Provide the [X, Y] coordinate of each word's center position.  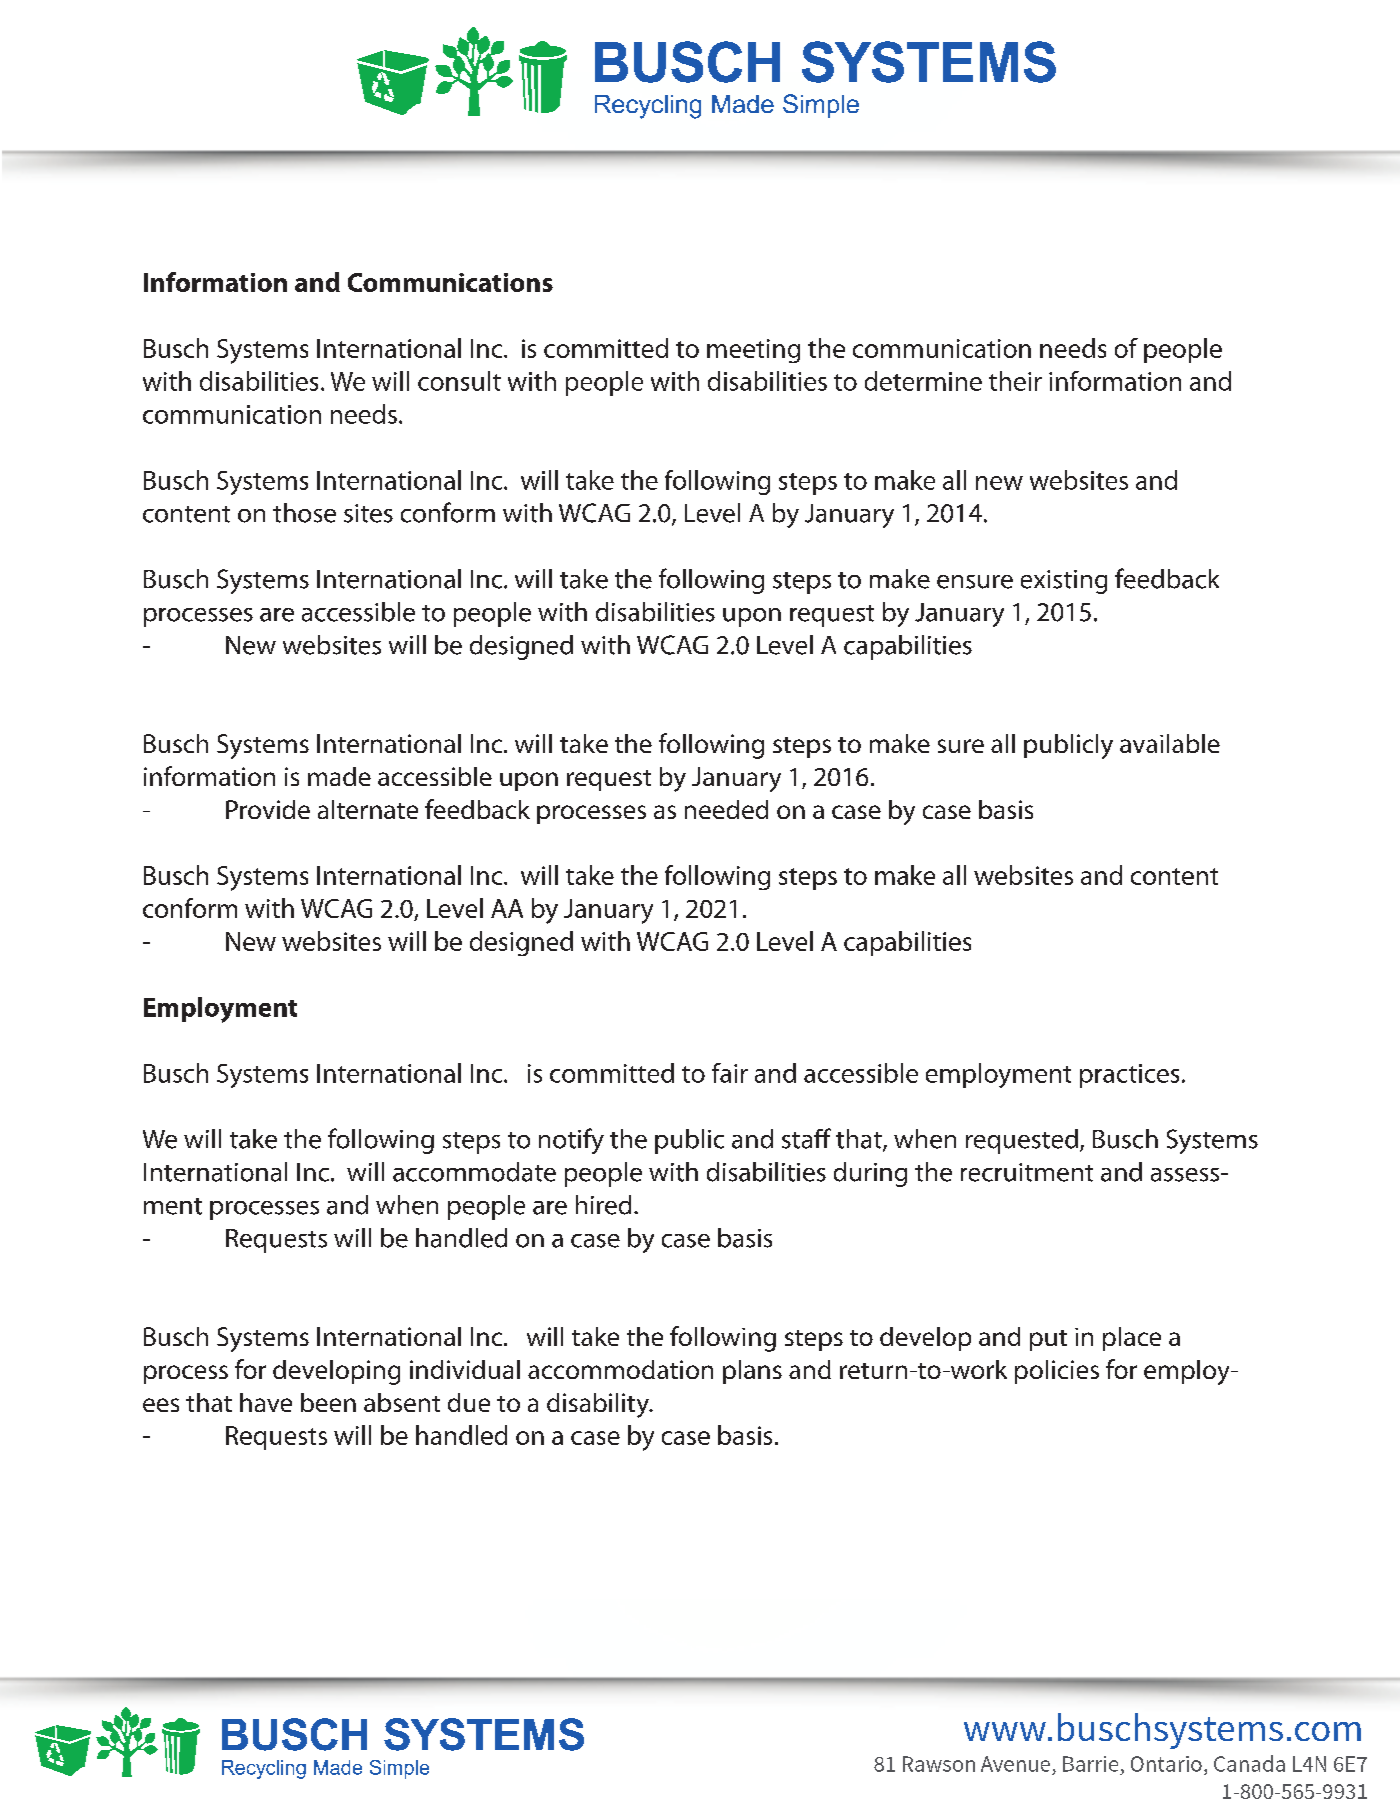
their [1015, 381]
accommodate [474, 1172]
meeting [753, 351]
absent [402, 1402]
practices [1129, 1076]
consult [459, 381]
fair [730, 1073]
